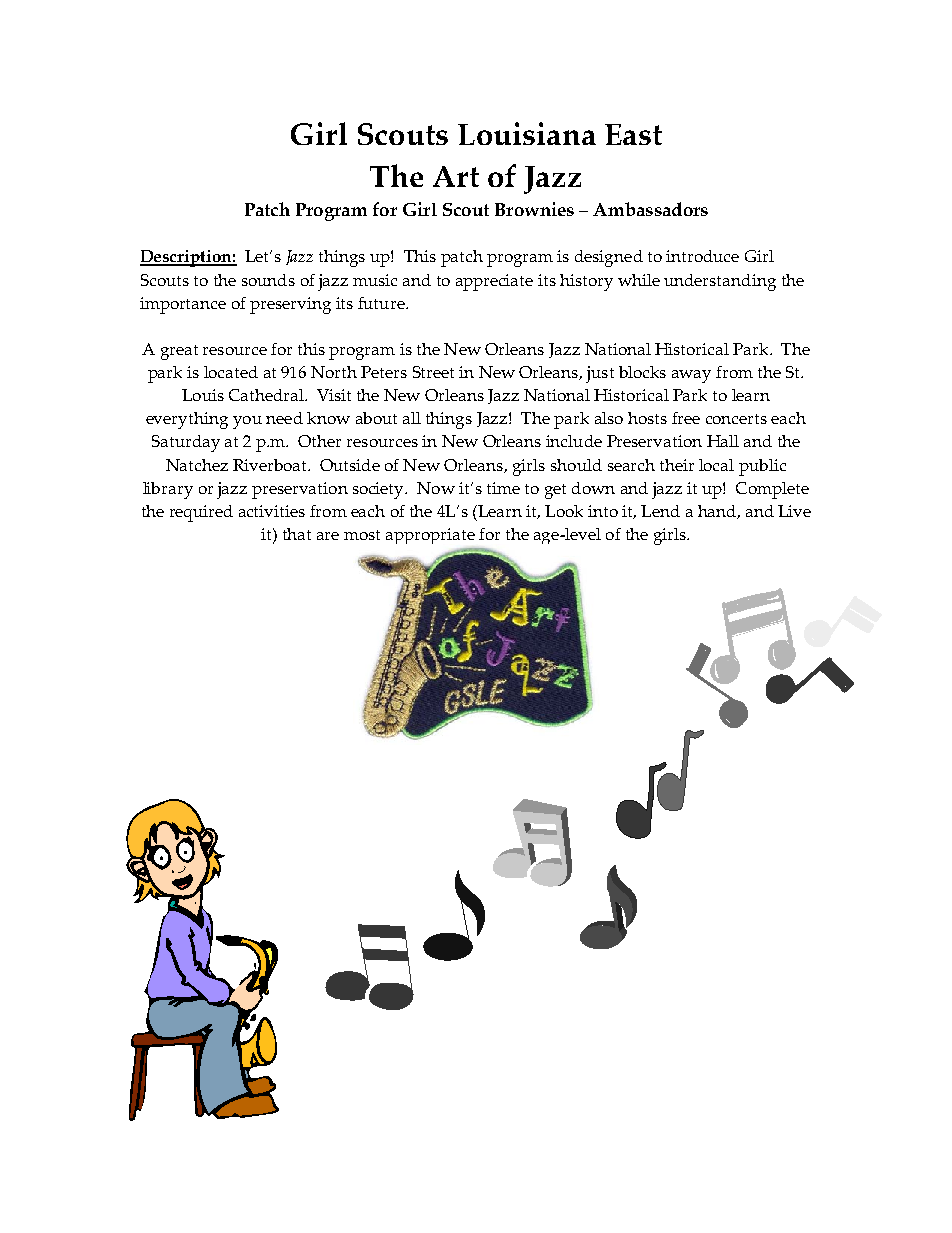 This screenshot has width=952, height=1233. I want to click on Ambassadors, so click(650, 209).
